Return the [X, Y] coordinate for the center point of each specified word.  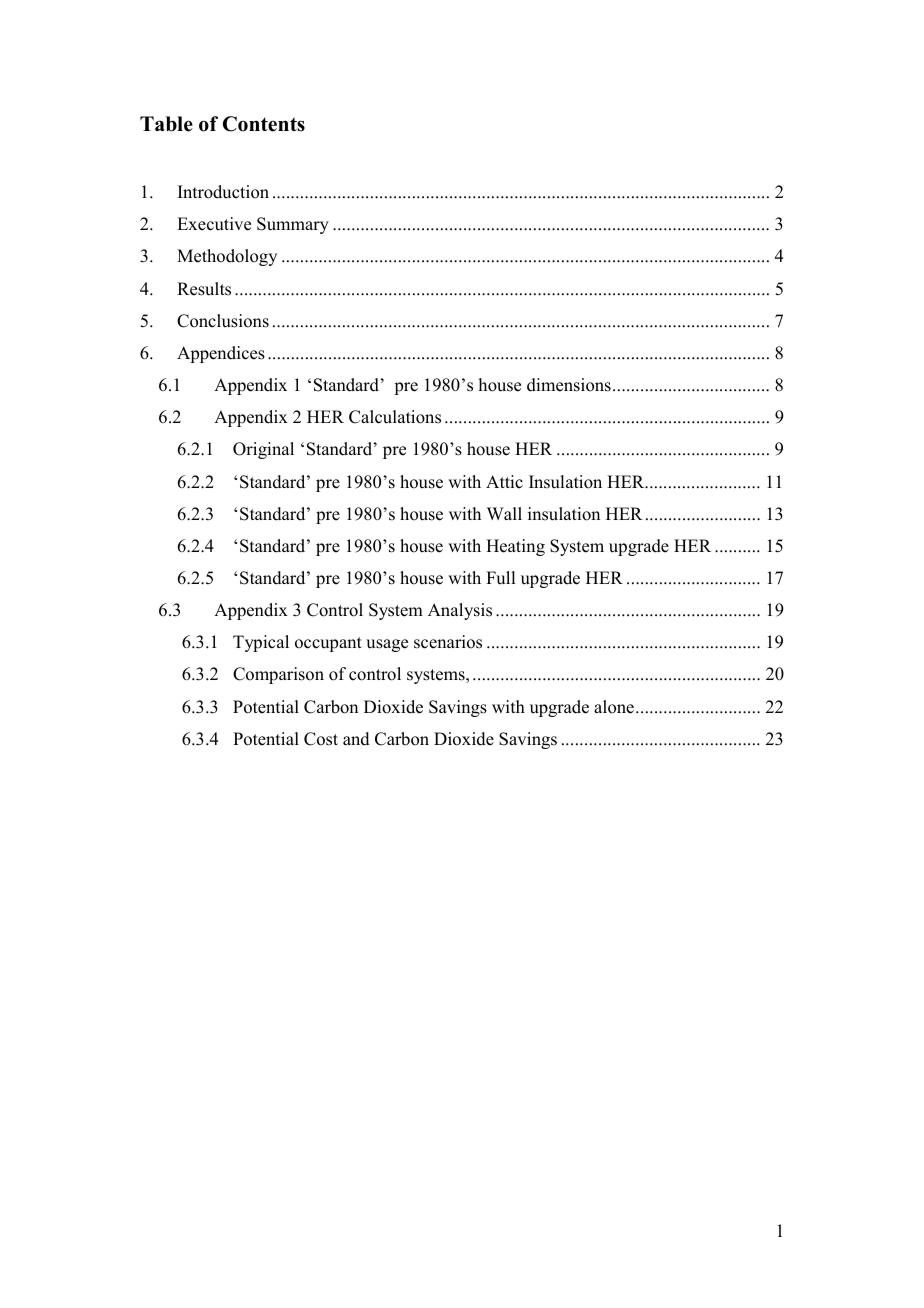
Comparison [278, 675]
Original [263, 450]
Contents [264, 124]
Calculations [395, 417]
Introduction [223, 192]
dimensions [569, 385]
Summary [293, 225]
